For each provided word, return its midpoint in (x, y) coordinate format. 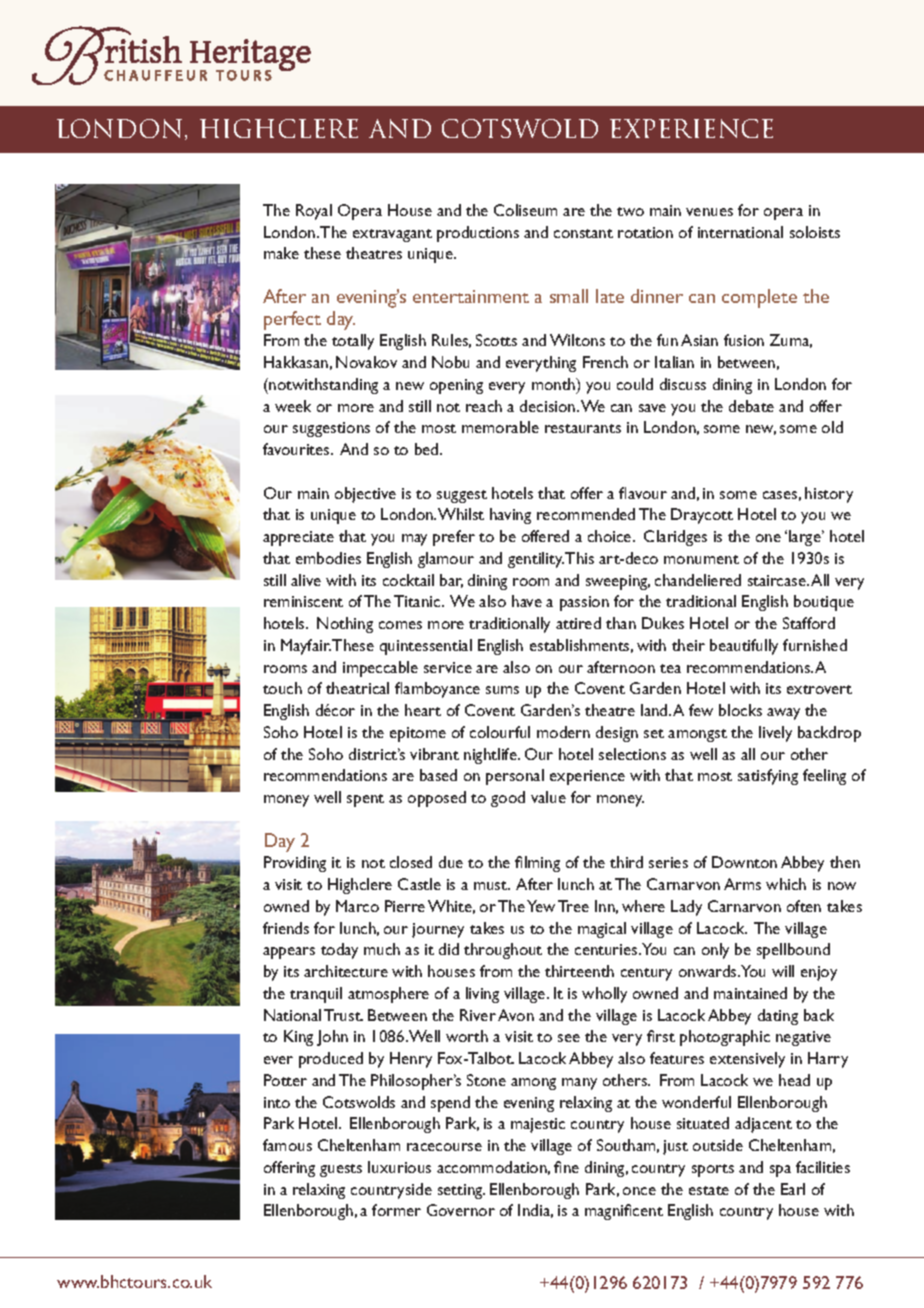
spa (780, 1171)
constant (583, 233)
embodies (328, 558)
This (579, 558)
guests (341, 1170)
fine (566, 1167)
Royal (314, 212)
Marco (357, 906)
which (786, 884)
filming (537, 864)
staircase (778, 580)
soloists (815, 232)
